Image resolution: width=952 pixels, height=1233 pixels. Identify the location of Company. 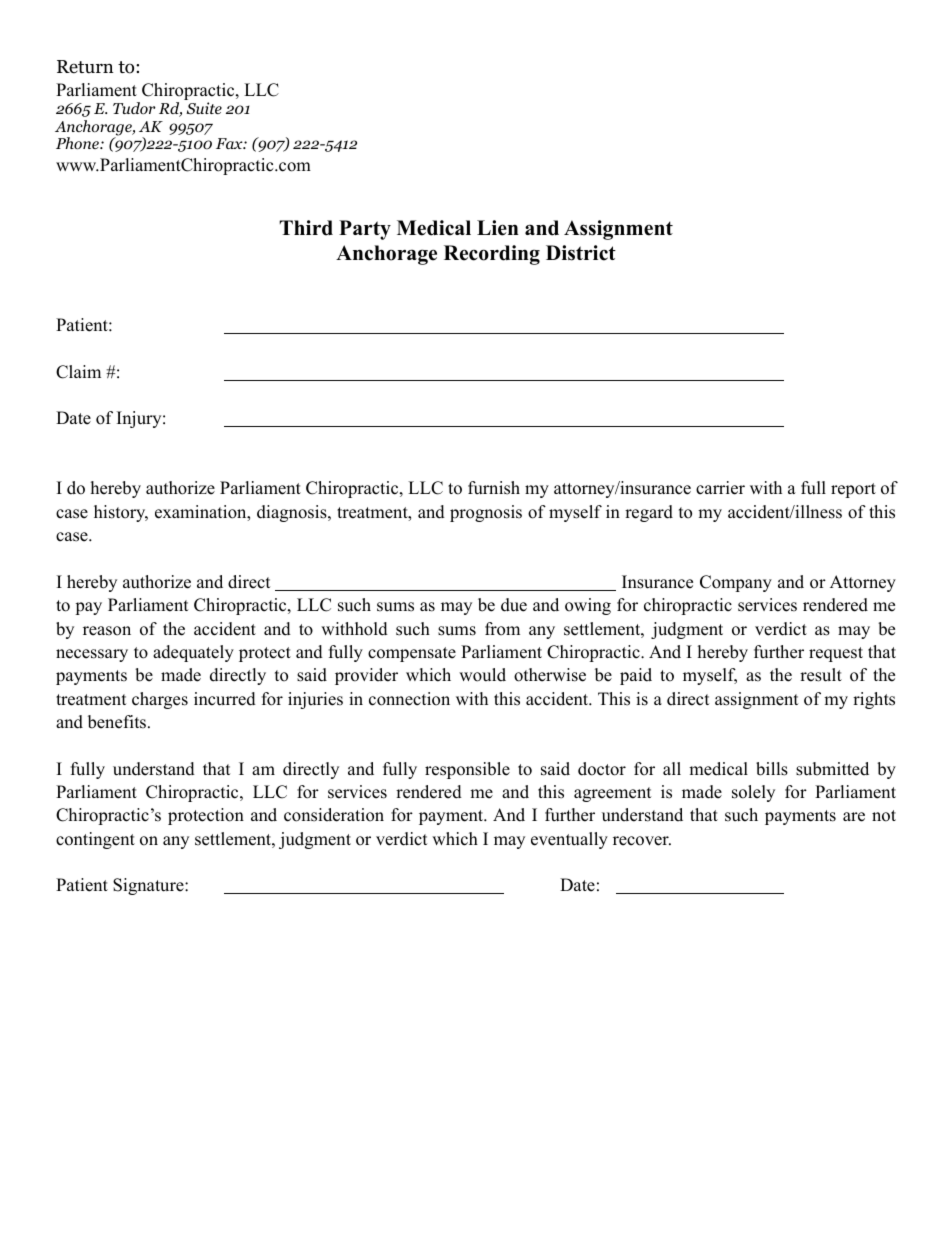
(736, 583).
